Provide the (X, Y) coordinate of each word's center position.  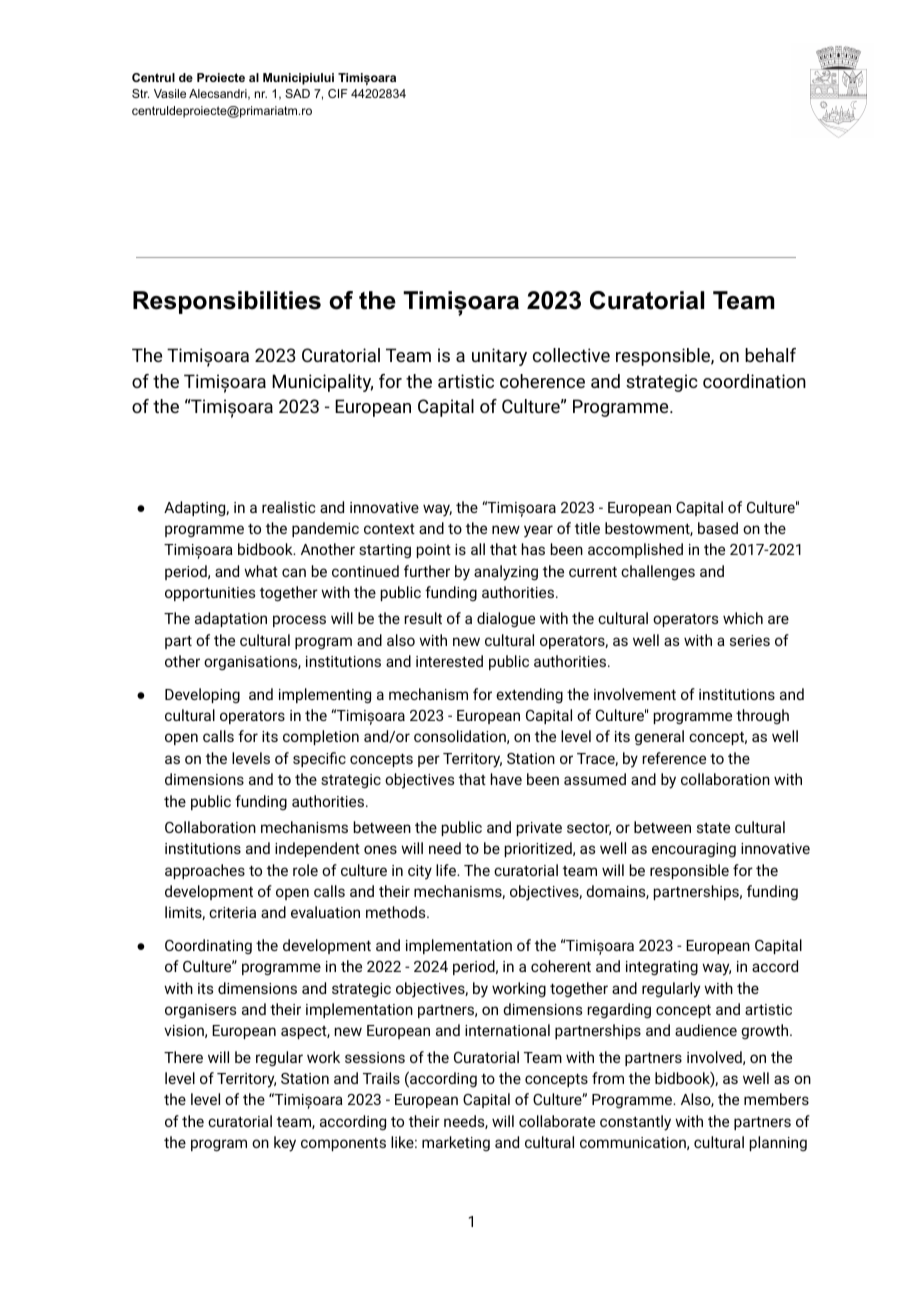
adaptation (231, 619)
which (743, 618)
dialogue (506, 620)
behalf (770, 355)
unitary (499, 357)
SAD (297, 93)
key (285, 1144)
